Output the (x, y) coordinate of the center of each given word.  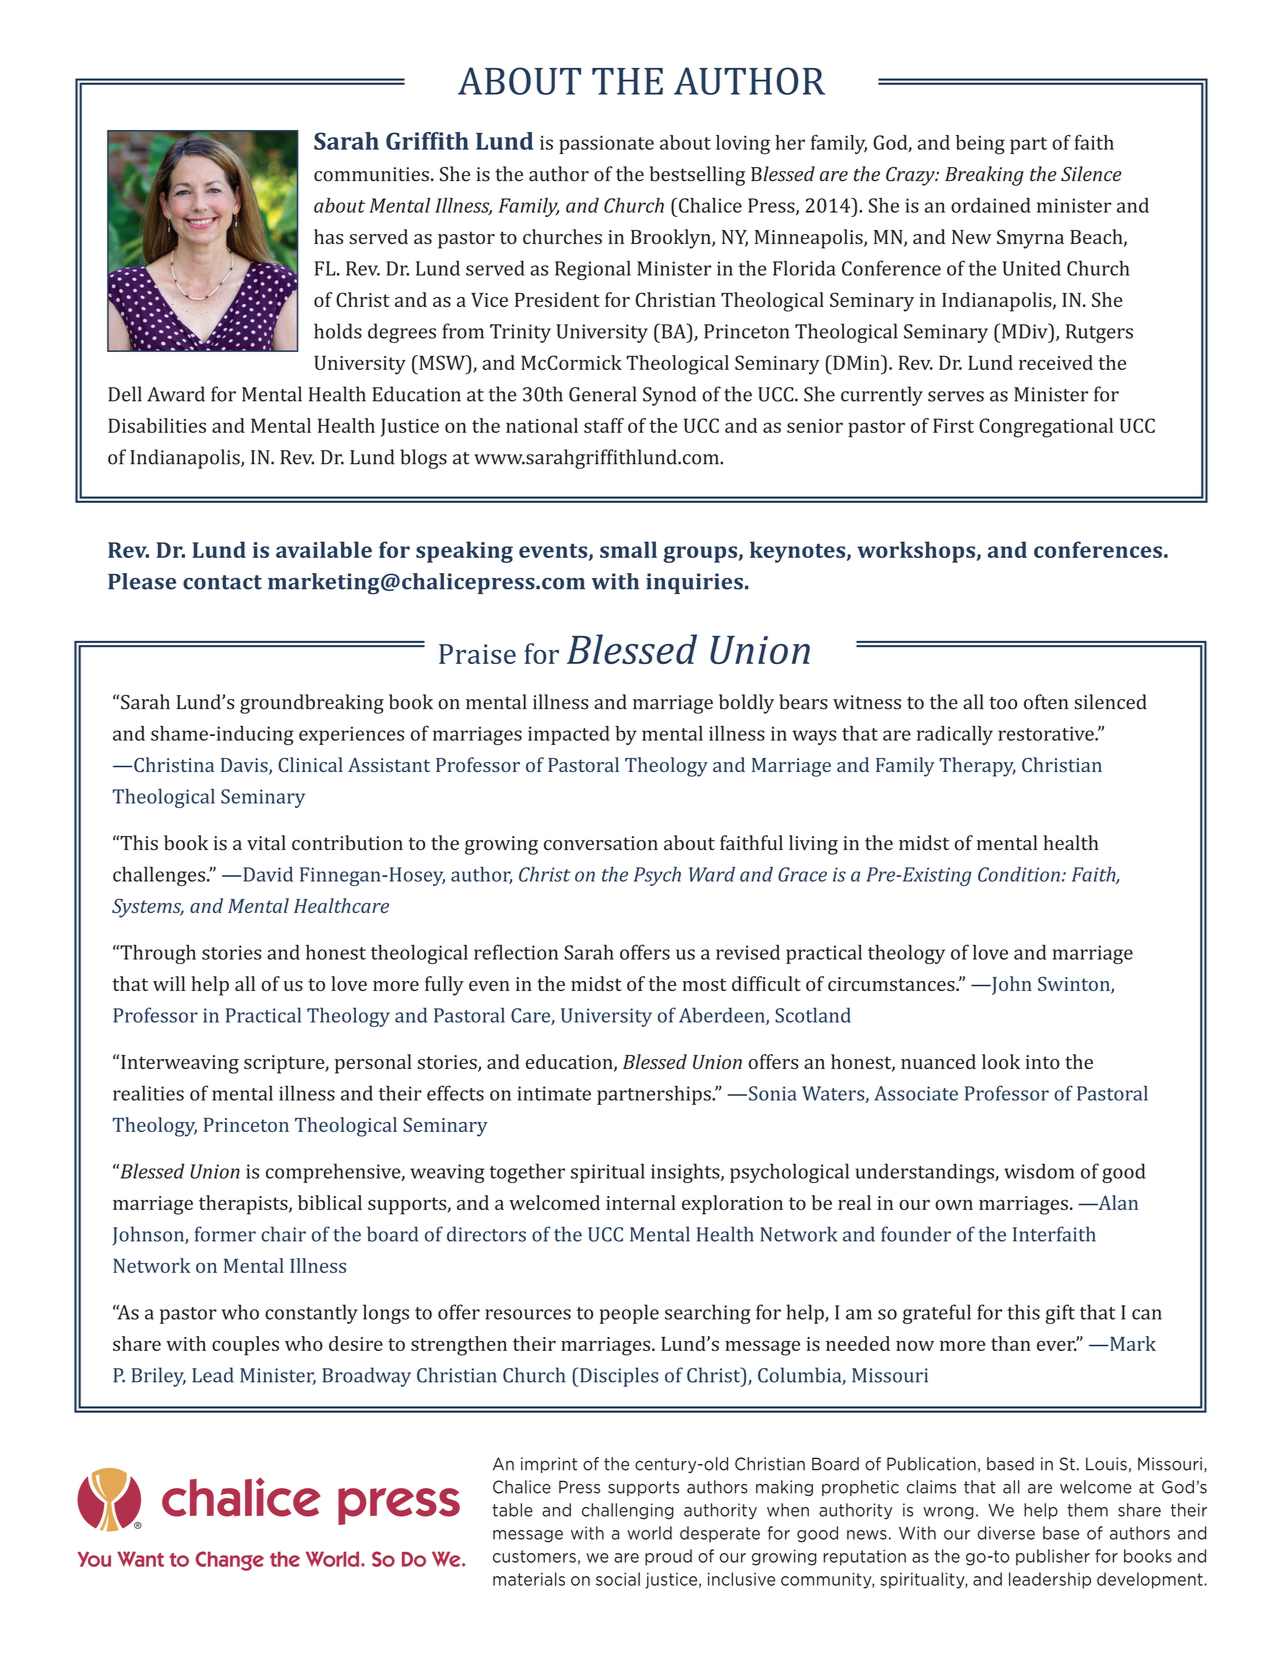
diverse (1006, 1533)
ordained (991, 205)
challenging (628, 1511)
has (328, 237)
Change (229, 1561)
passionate (606, 144)
